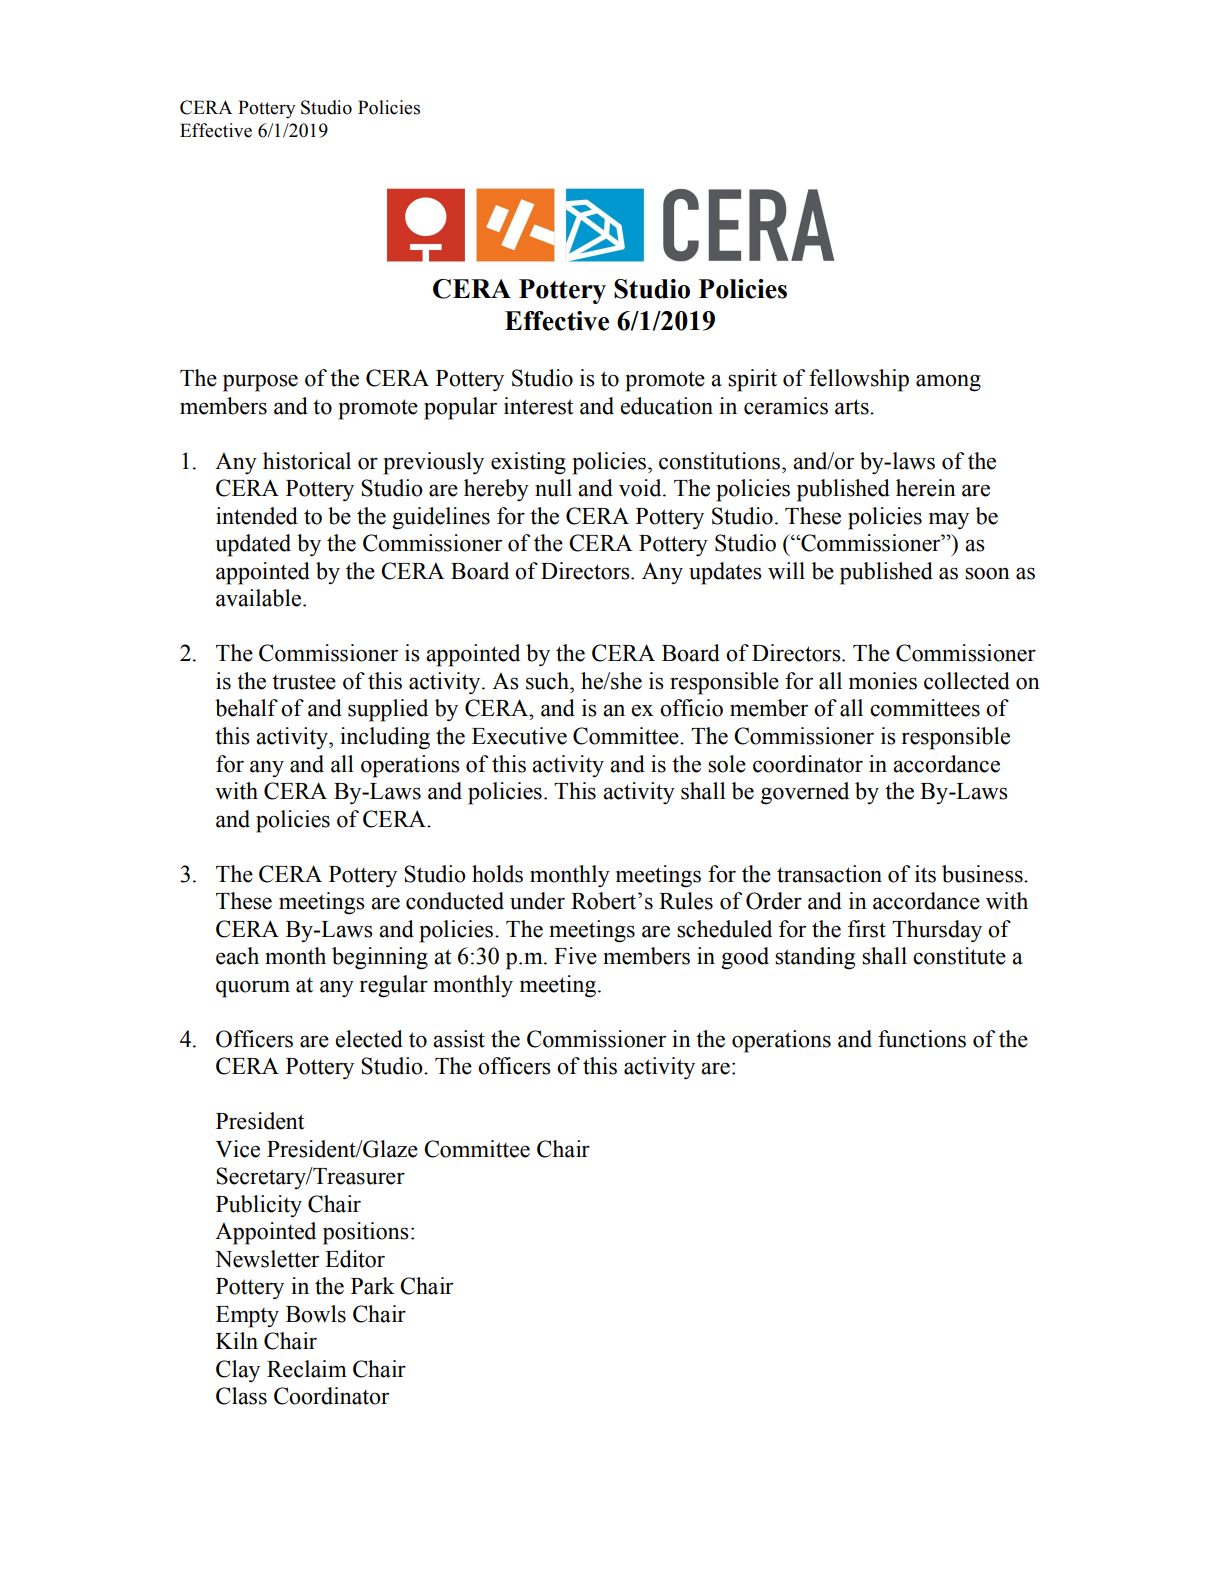 This image has width=1220, height=1579. Describe the element at coordinates (307, 461) in the image. I see `historical` at that location.
